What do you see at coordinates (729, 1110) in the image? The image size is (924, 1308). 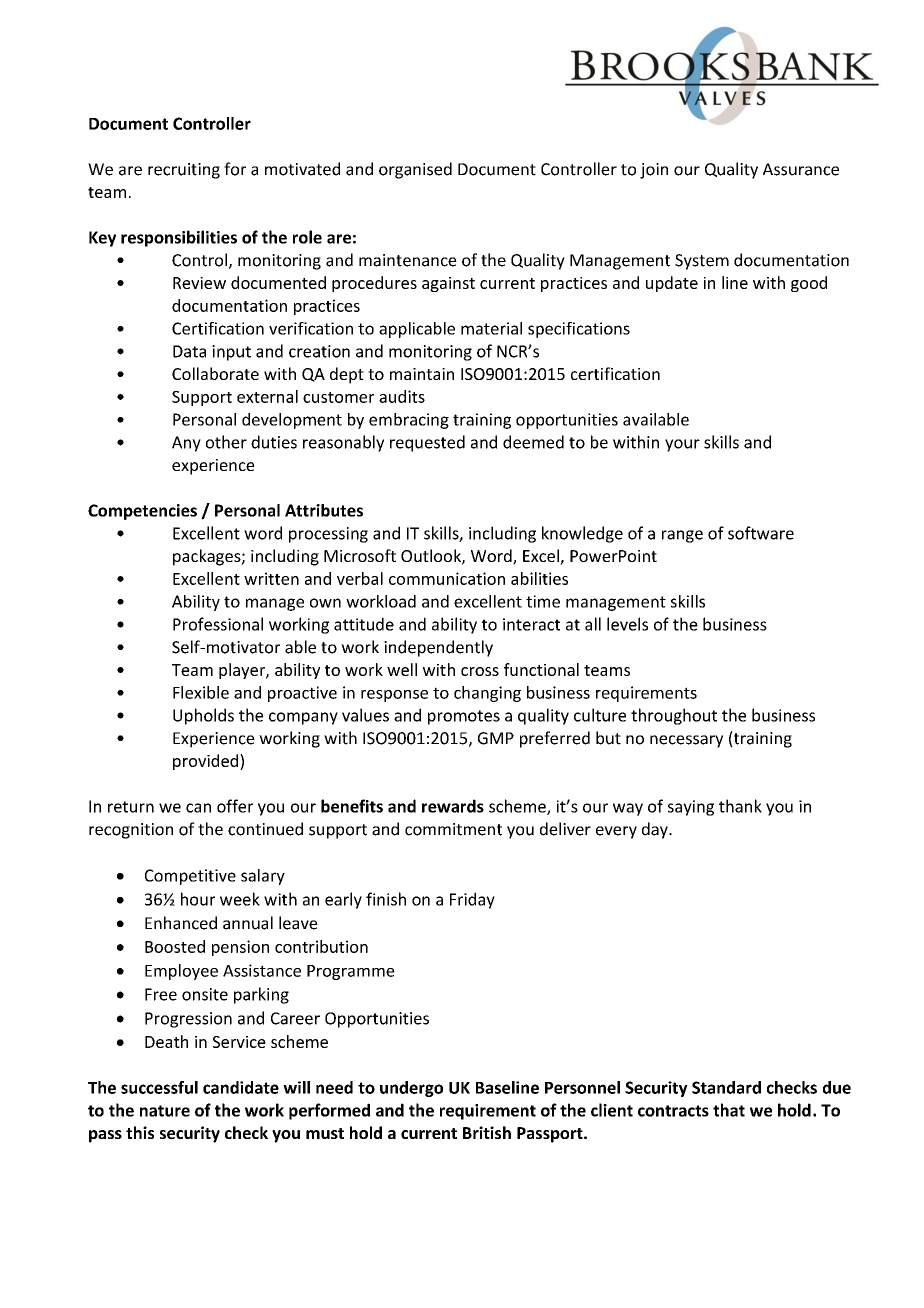 I see `that` at bounding box center [729, 1110].
